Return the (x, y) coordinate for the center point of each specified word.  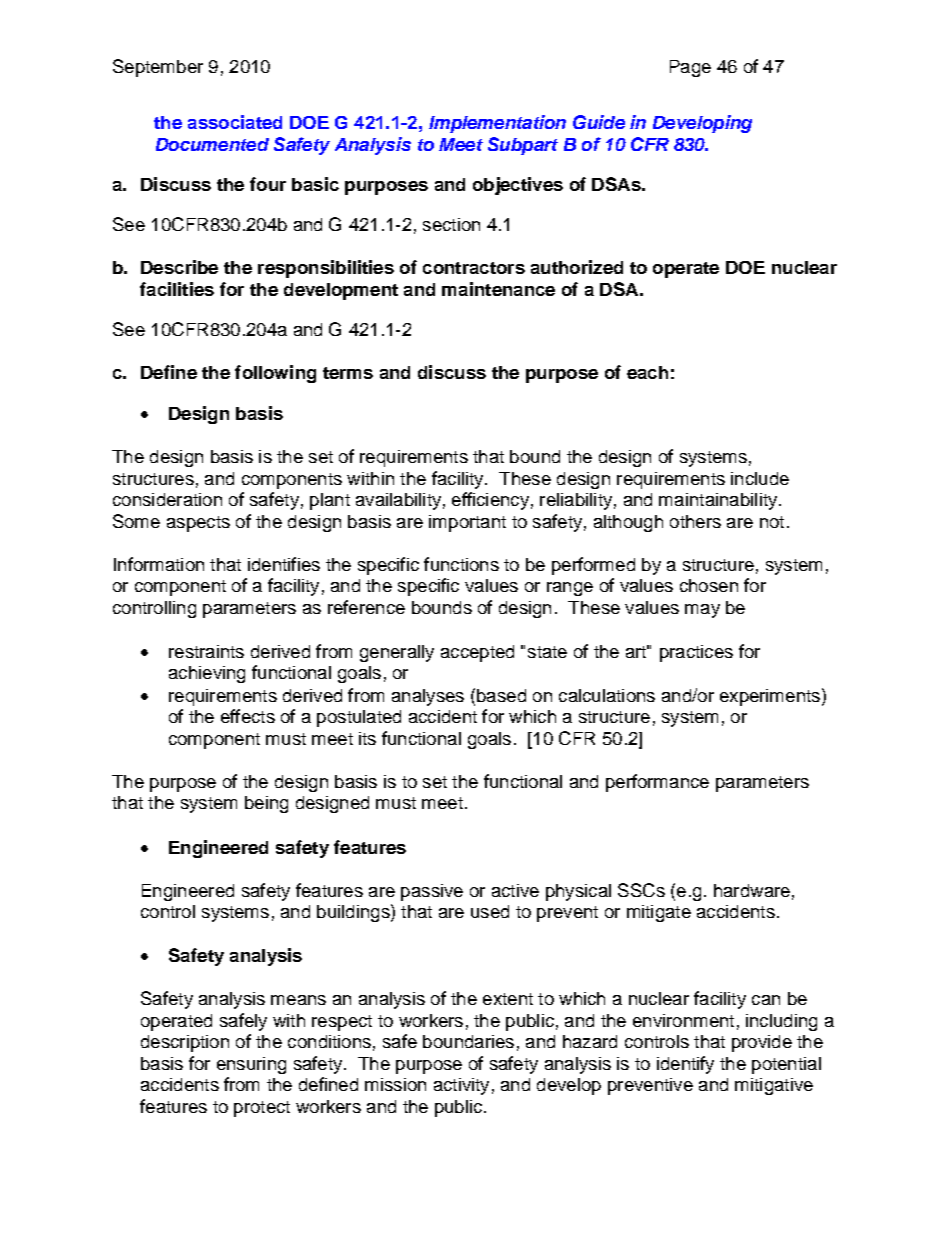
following (275, 374)
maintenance (498, 289)
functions (461, 564)
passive (432, 892)
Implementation (497, 124)
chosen (709, 585)
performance (657, 783)
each (647, 372)
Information (159, 564)
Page (690, 68)
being (266, 804)
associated (235, 122)
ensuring (251, 1065)
